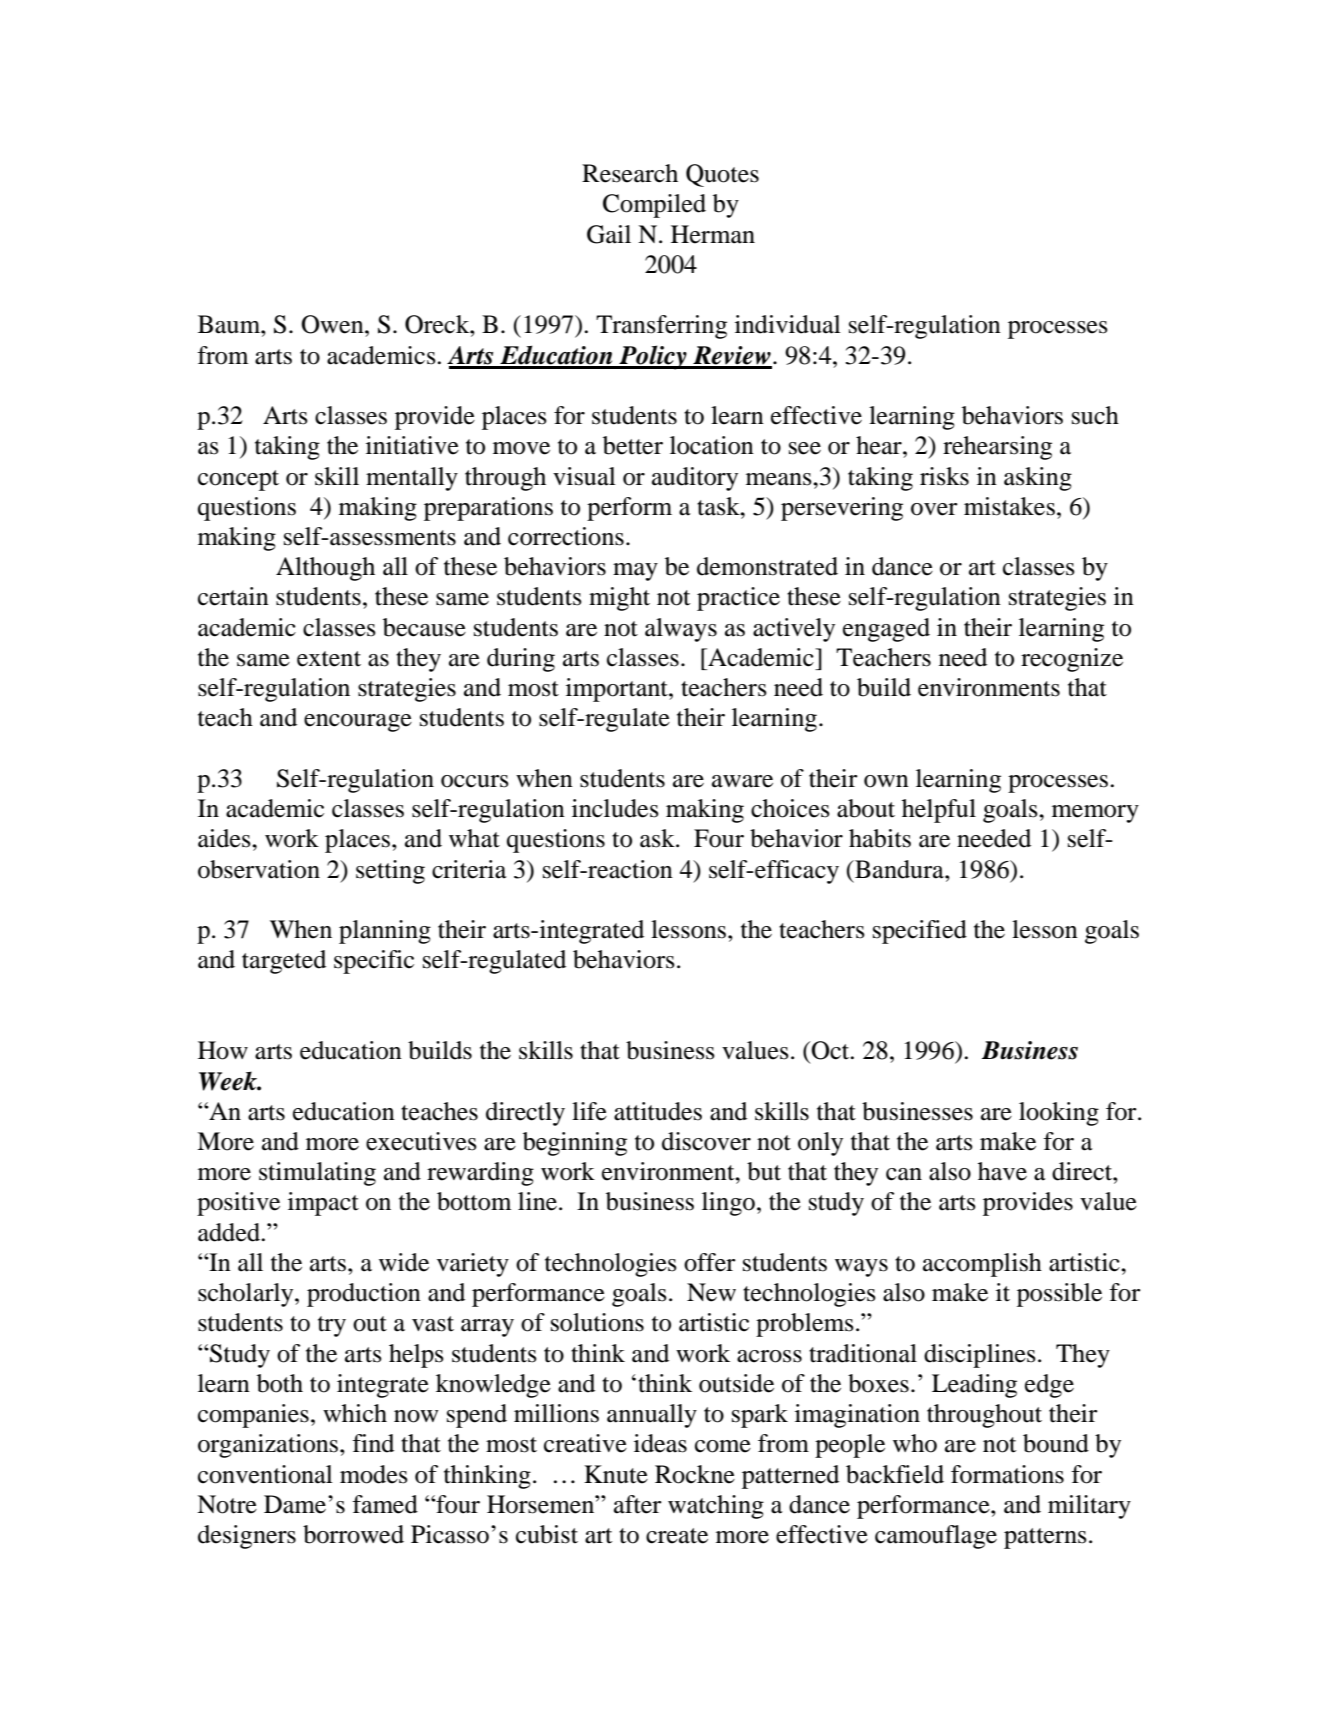  Describe the element at coordinates (325, 569) in the image. I see `Although` at that location.
